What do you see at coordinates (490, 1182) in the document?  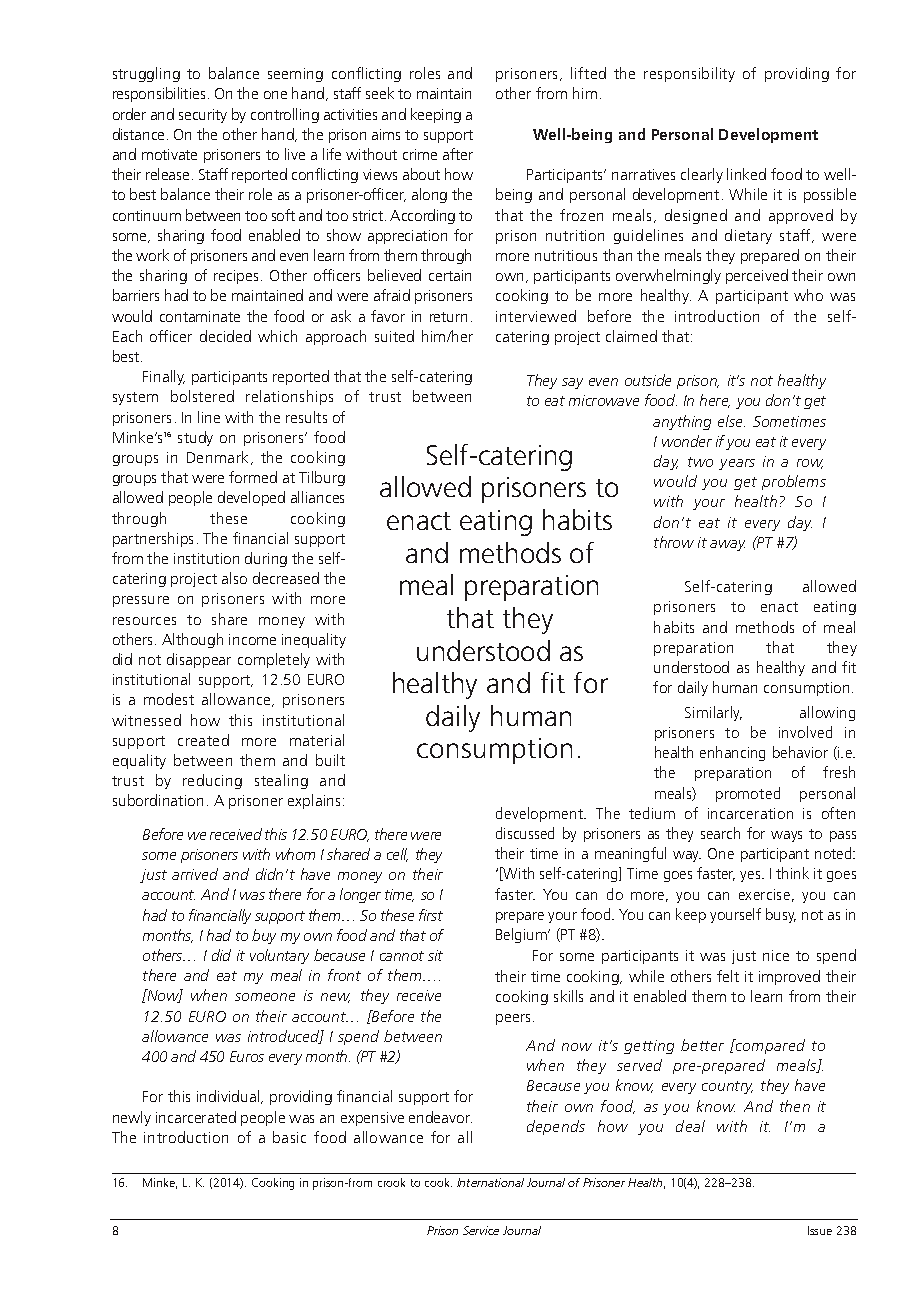 I see `International` at bounding box center [490, 1182].
